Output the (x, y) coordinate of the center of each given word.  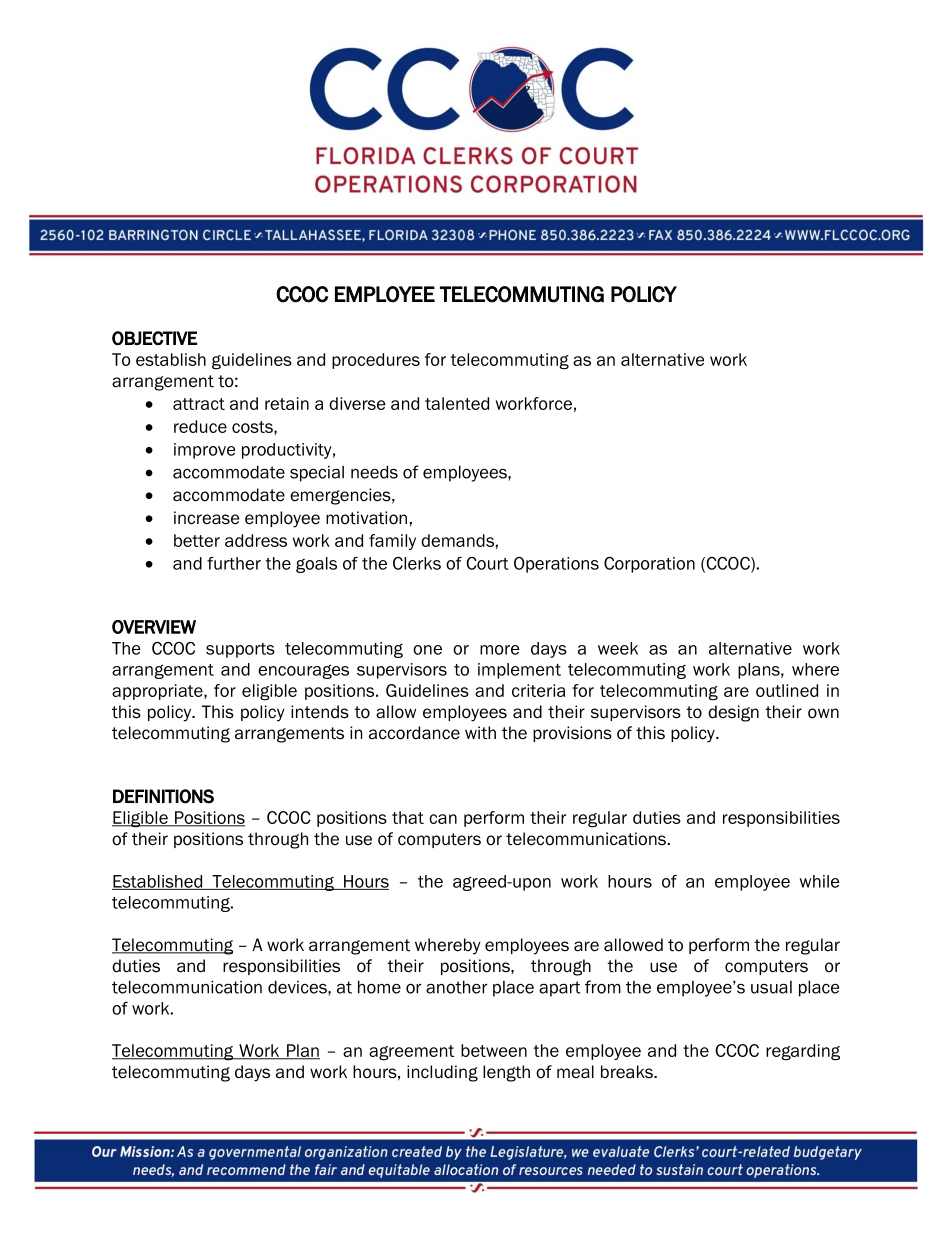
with (480, 733)
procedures (376, 361)
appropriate (158, 692)
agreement (411, 1053)
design (733, 713)
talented (457, 403)
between (494, 1050)
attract (199, 404)
